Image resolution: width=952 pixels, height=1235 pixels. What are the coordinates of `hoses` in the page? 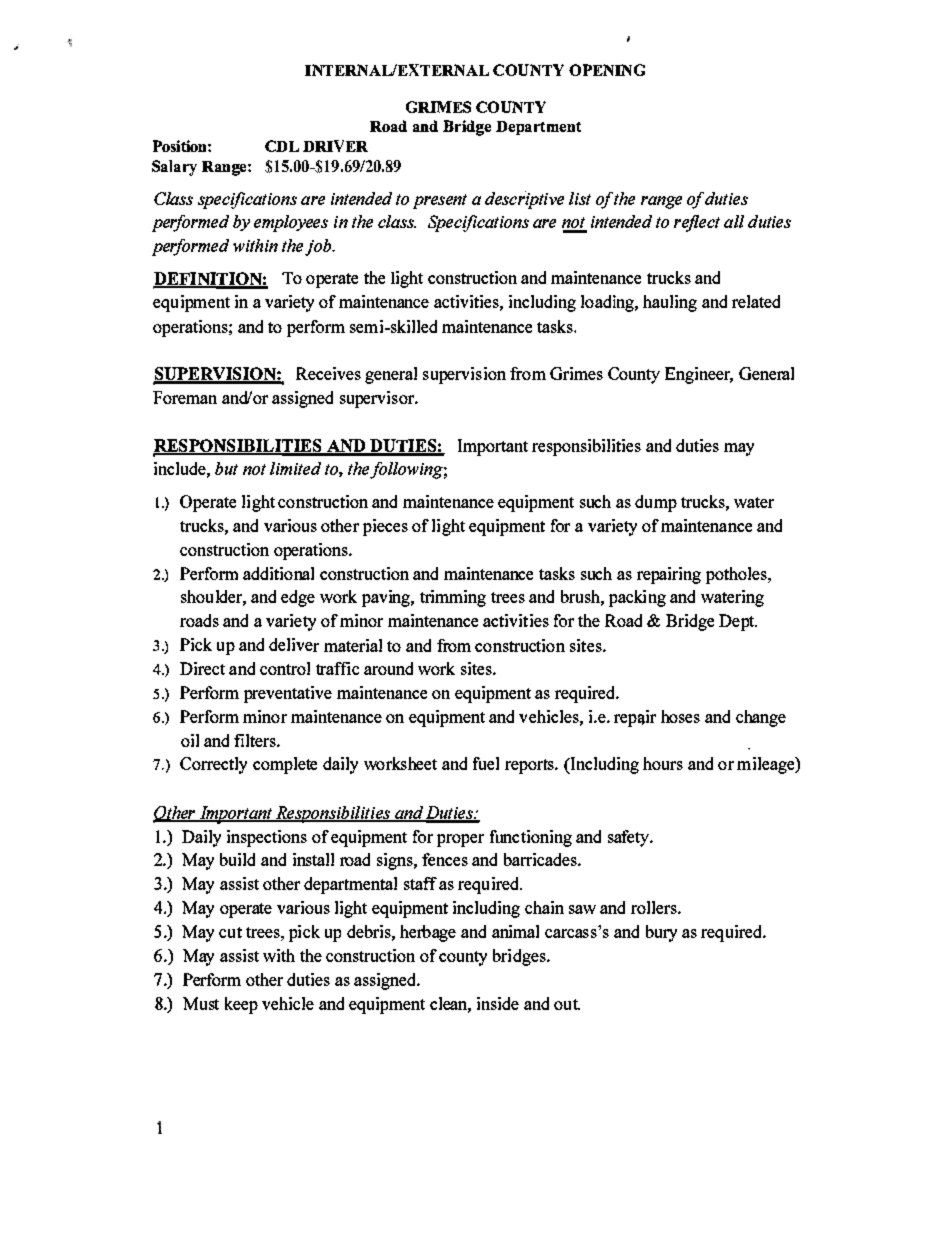 It's located at (680, 716).
